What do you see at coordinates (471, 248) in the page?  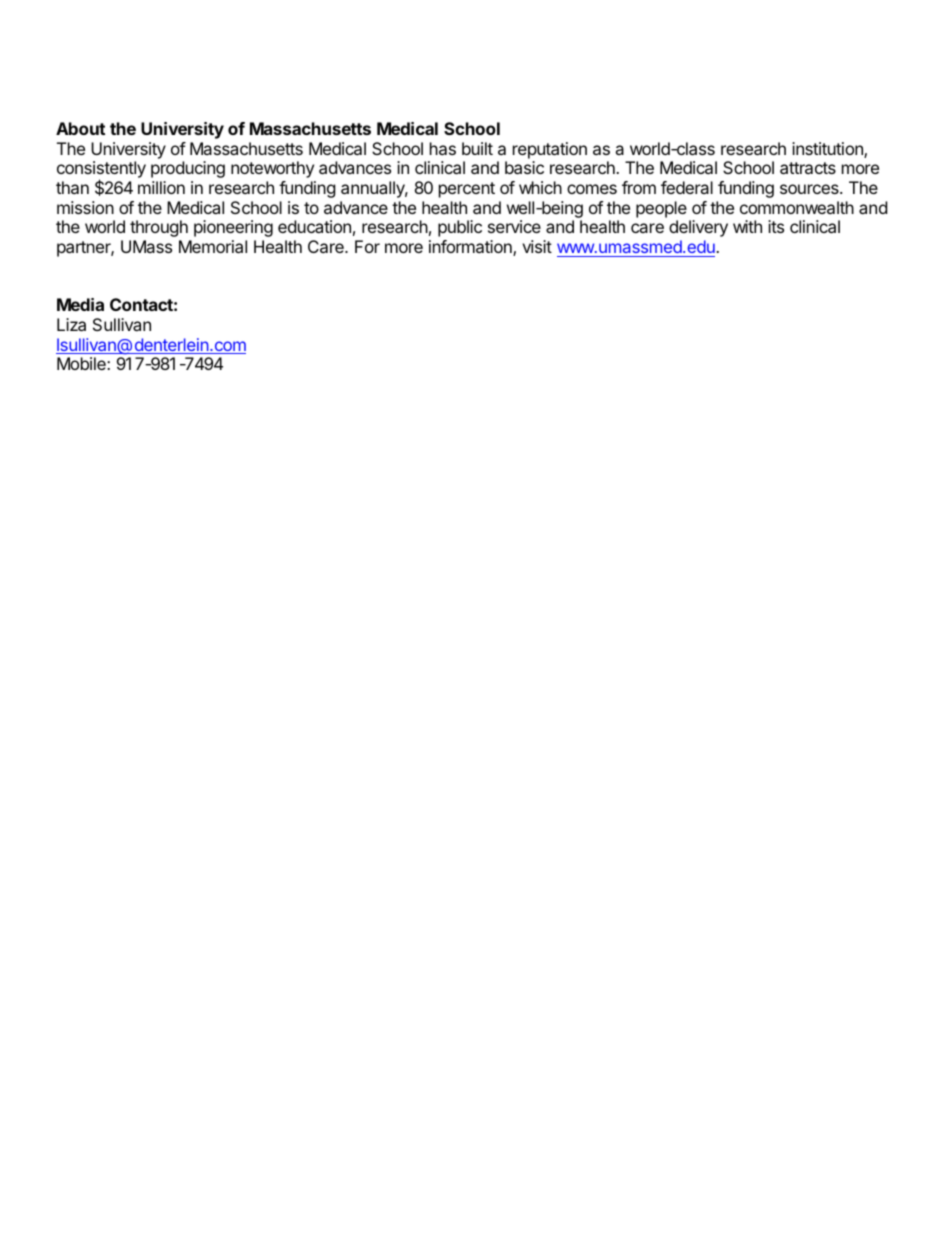 I see `information` at bounding box center [471, 248].
